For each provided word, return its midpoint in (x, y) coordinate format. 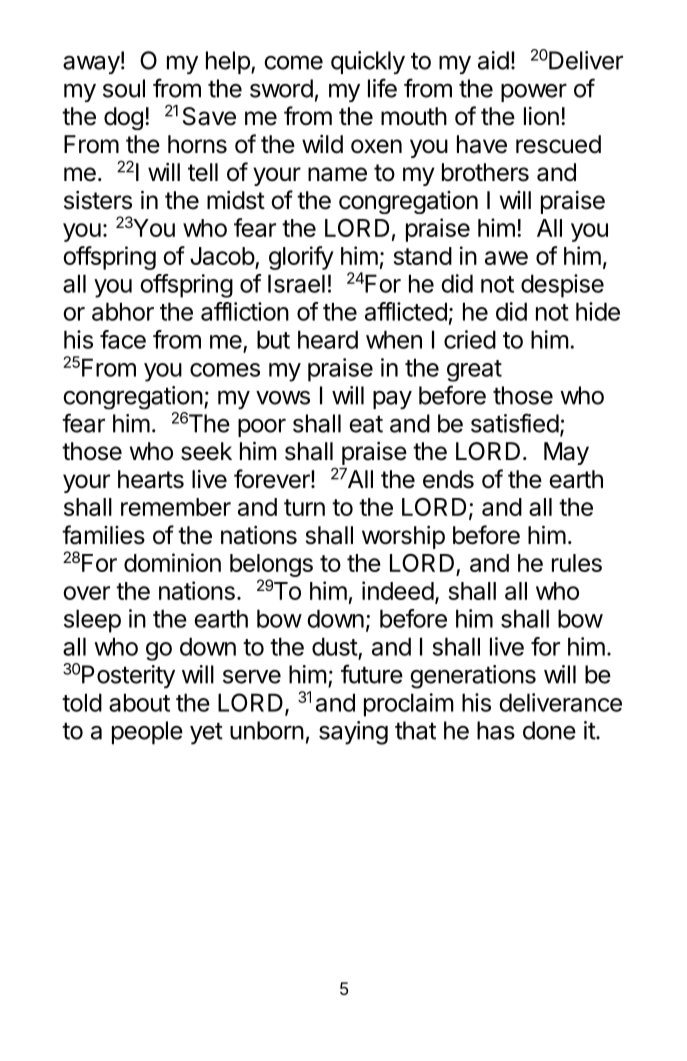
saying (353, 733)
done (549, 730)
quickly (368, 62)
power (534, 92)
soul (124, 88)
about (139, 702)
